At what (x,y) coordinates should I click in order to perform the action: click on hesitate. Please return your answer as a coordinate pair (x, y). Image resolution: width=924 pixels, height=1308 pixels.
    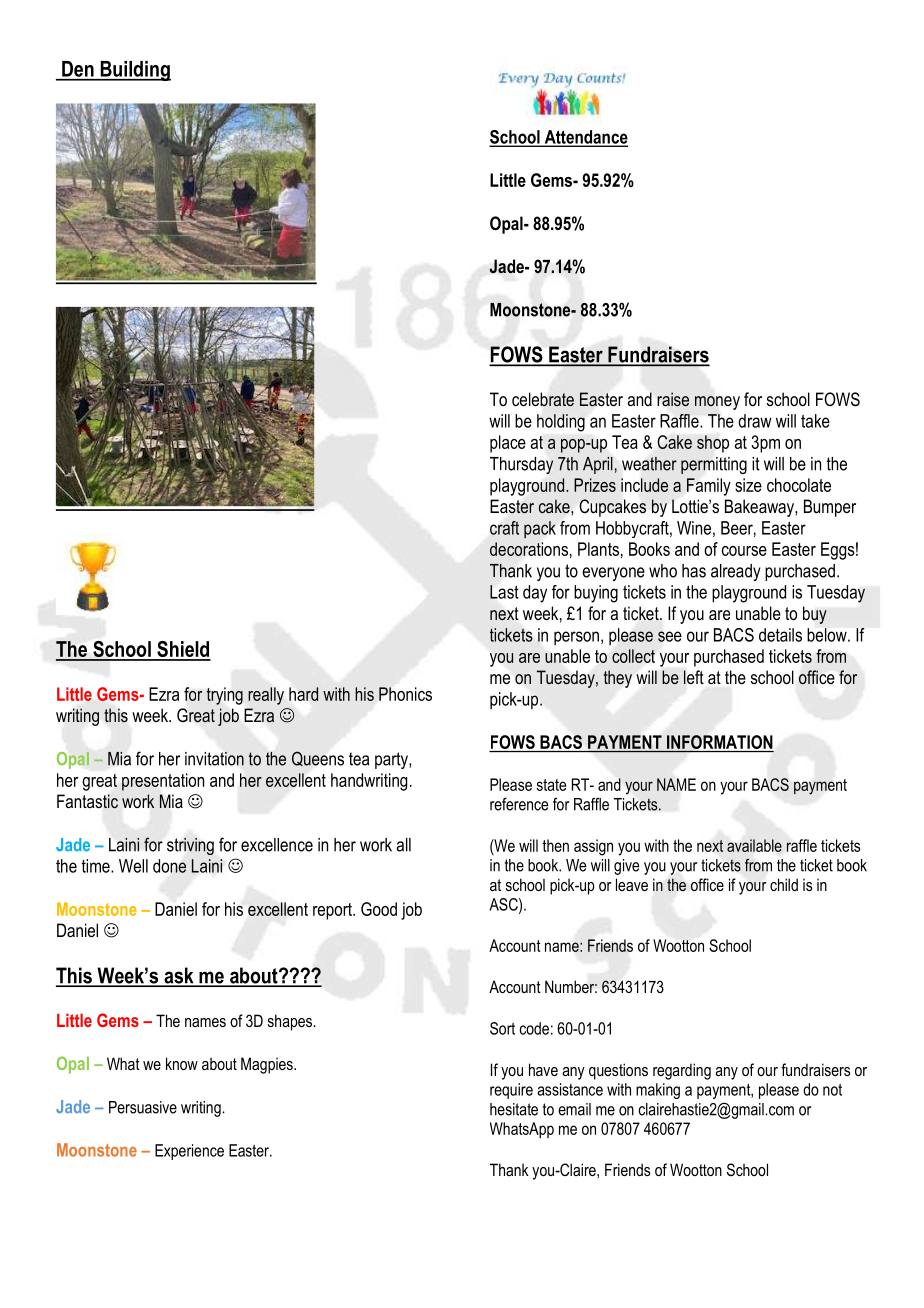
    Looking at the image, I should click on (514, 1109).
